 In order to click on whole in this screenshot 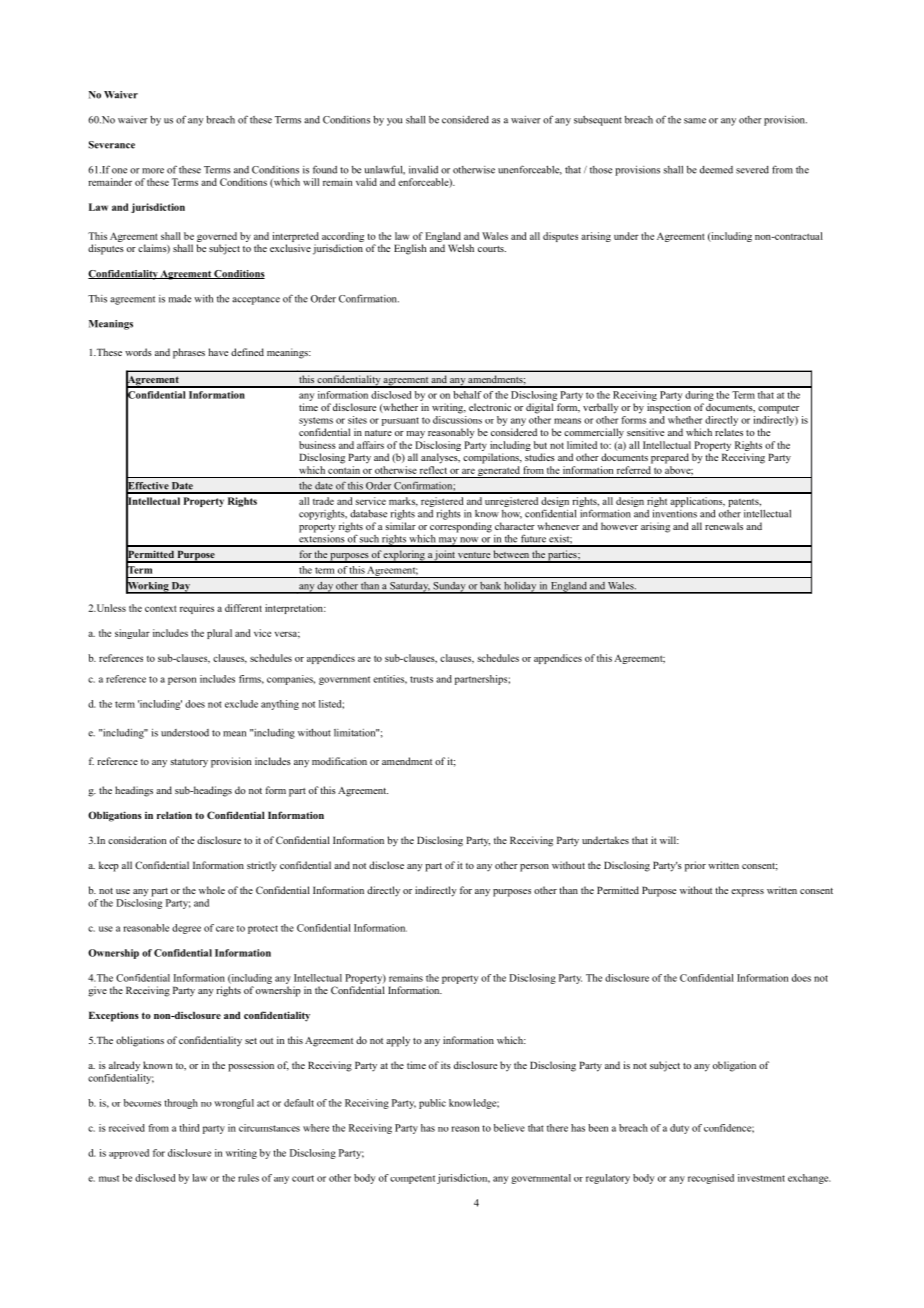, I will do `click(212, 890)`.
